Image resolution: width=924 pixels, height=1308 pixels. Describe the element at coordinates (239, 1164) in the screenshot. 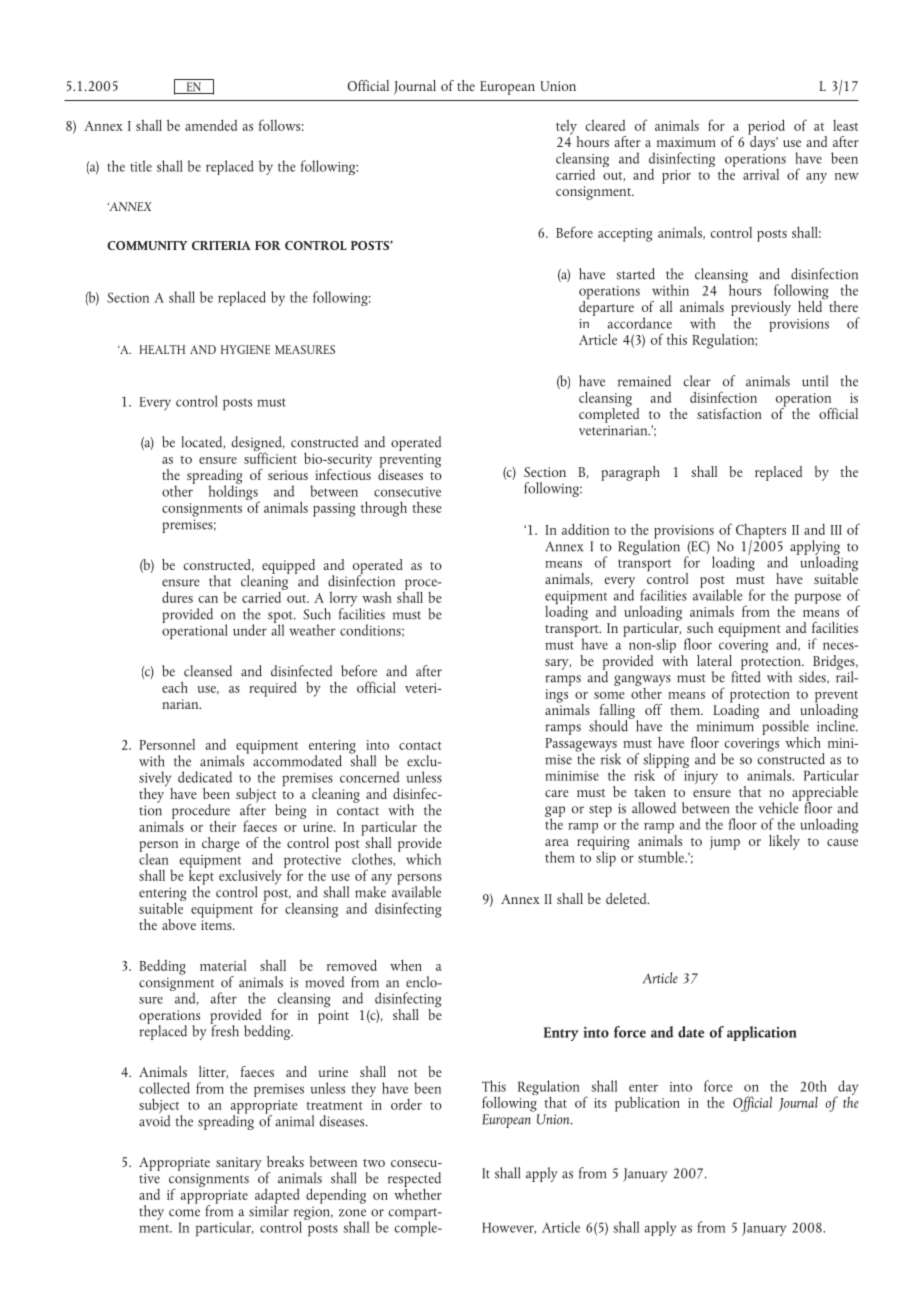

I see `sanitary` at that location.
